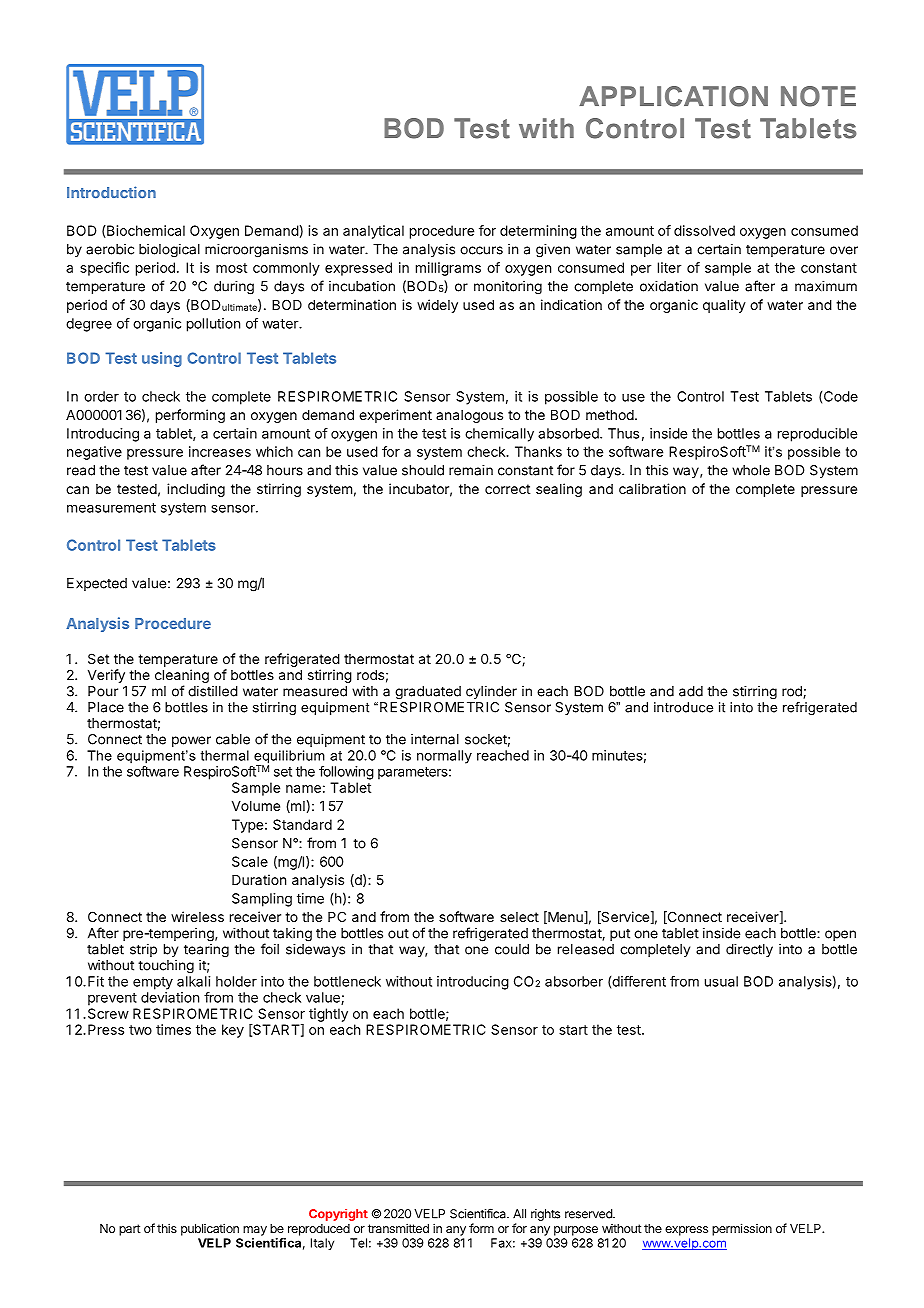 This screenshot has height=1308, width=924. Describe the element at coordinates (111, 192) in the screenshot. I see `Introduction` at that location.
